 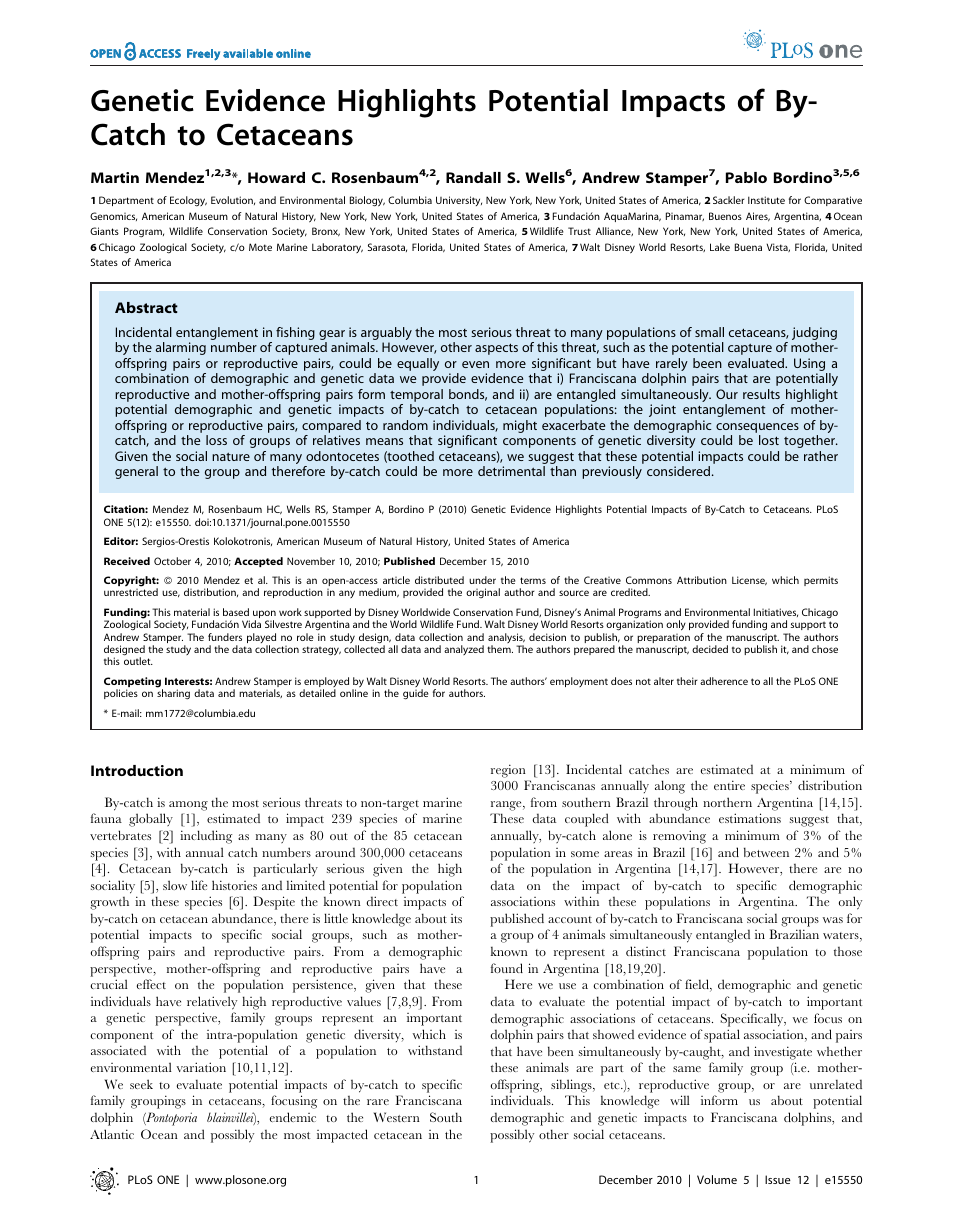 I want to click on Western, so click(x=397, y=1117).
